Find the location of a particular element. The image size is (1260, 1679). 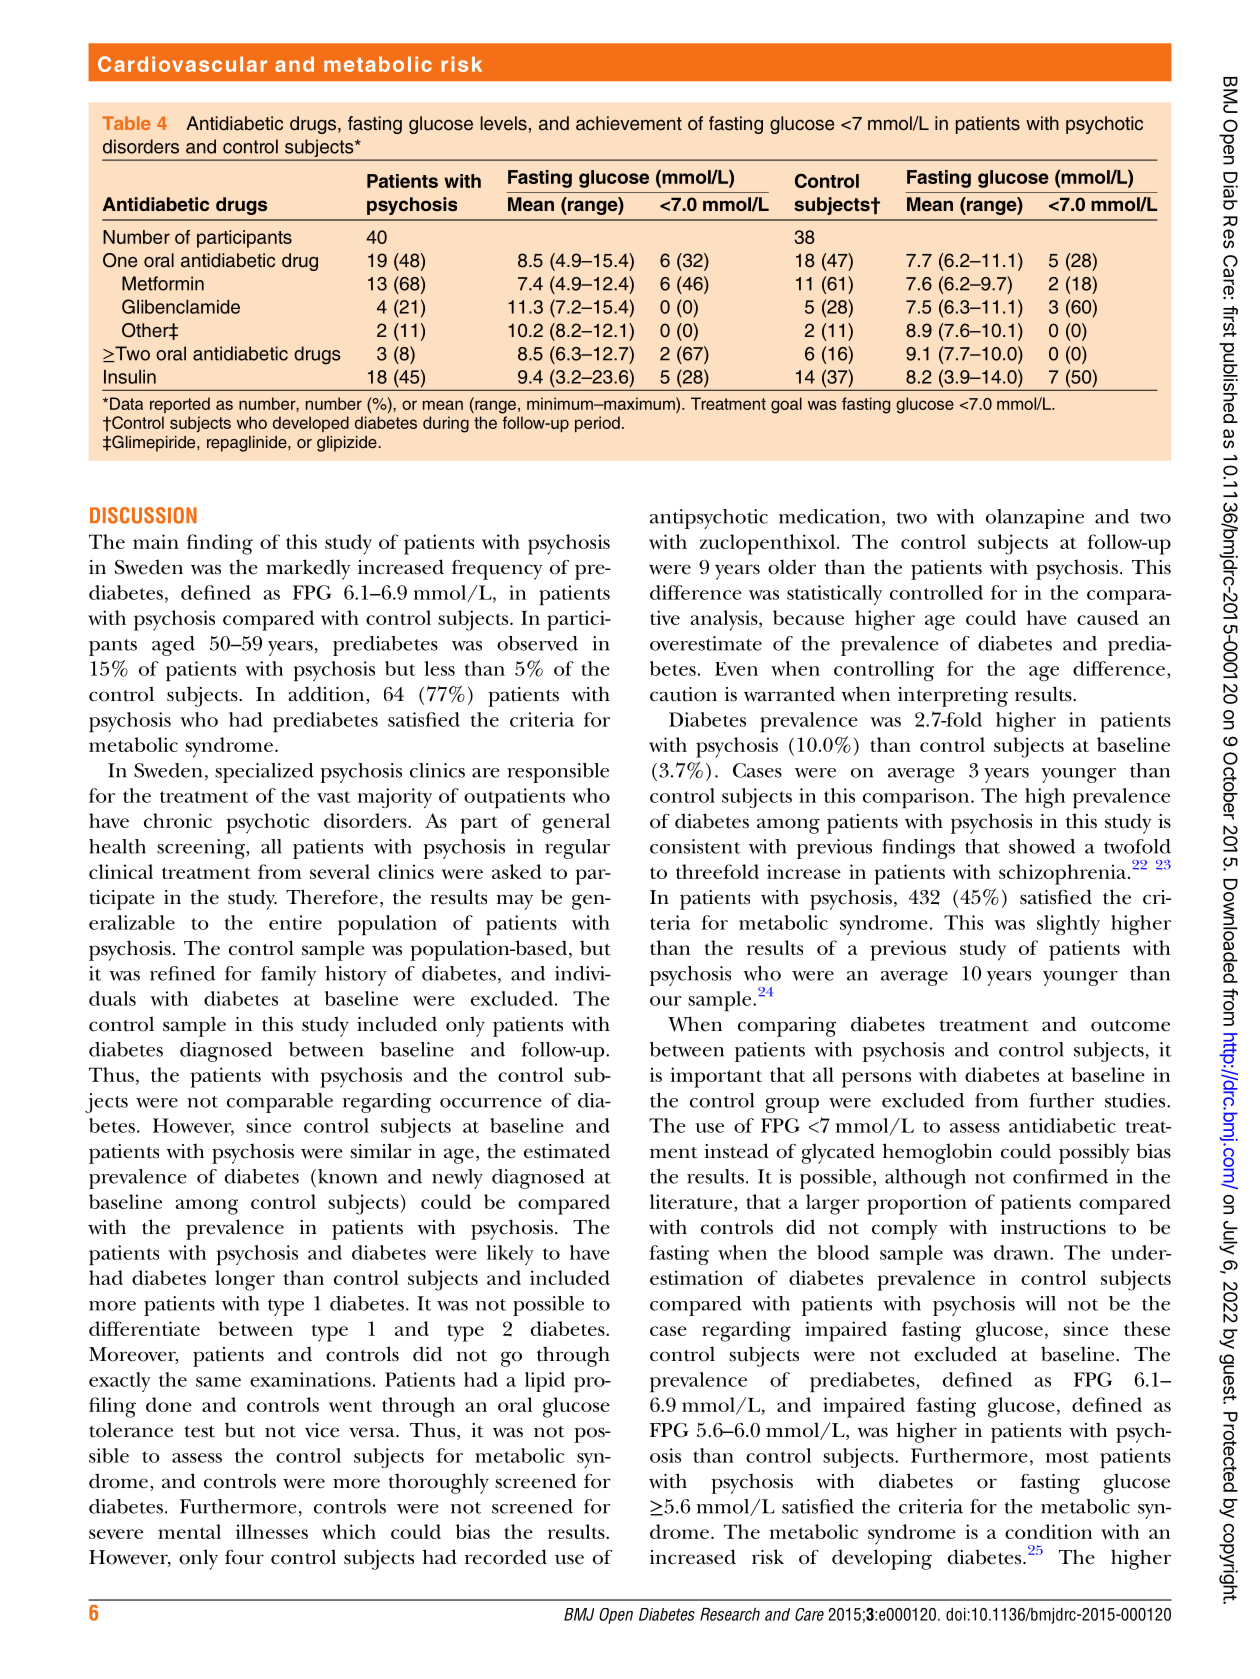

Cardiovascular is located at coordinates (182, 64).
